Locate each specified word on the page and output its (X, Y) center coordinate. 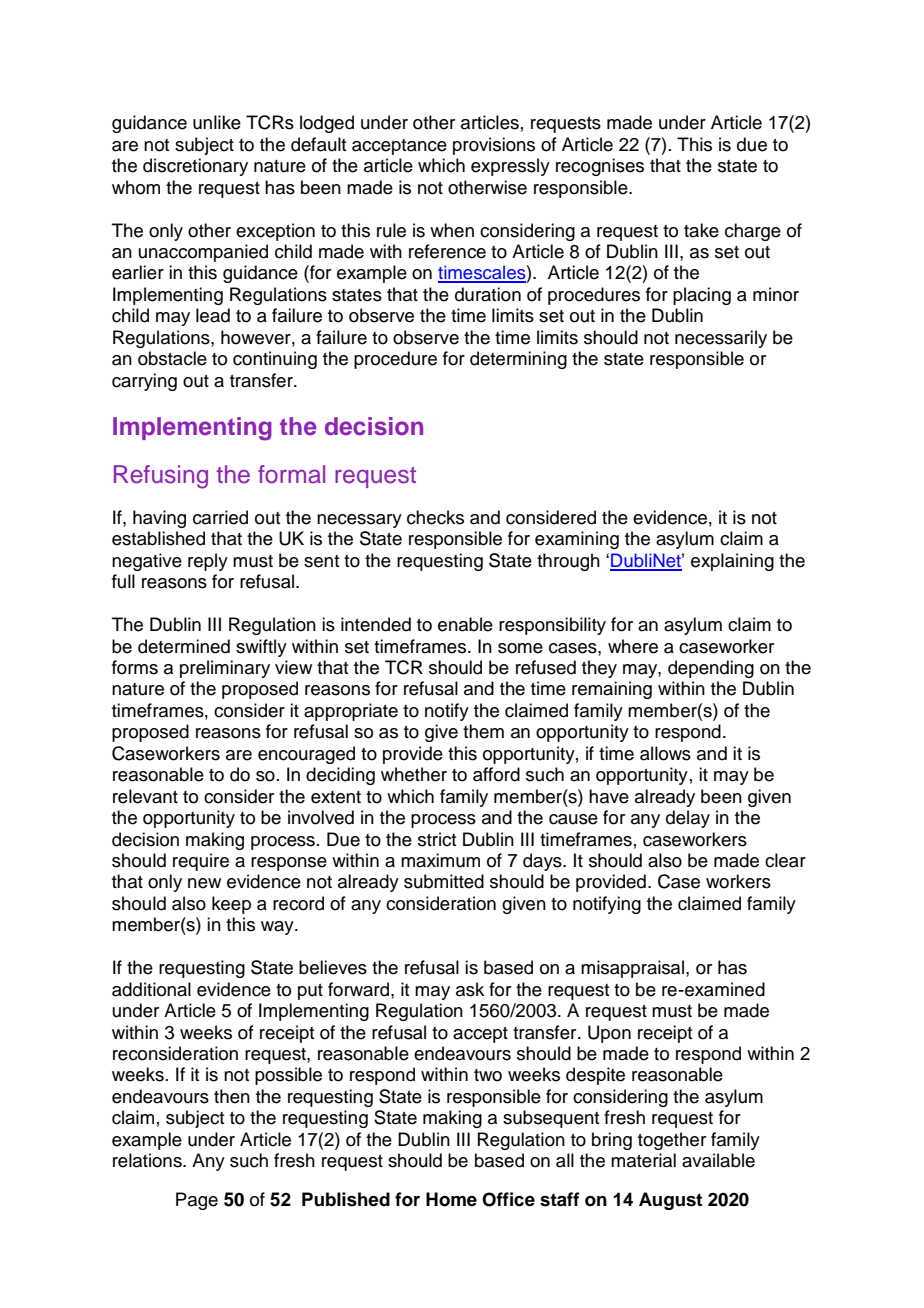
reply (208, 562)
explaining (732, 562)
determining (518, 360)
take (701, 230)
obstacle (172, 358)
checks (435, 517)
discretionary (195, 167)
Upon (609, 1034)
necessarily (721, 339)
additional (151, 989)
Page (197, 1201)
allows (665, 753)
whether (414, 774)
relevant (145, 796)
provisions (494, 146)
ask (470, 989)
